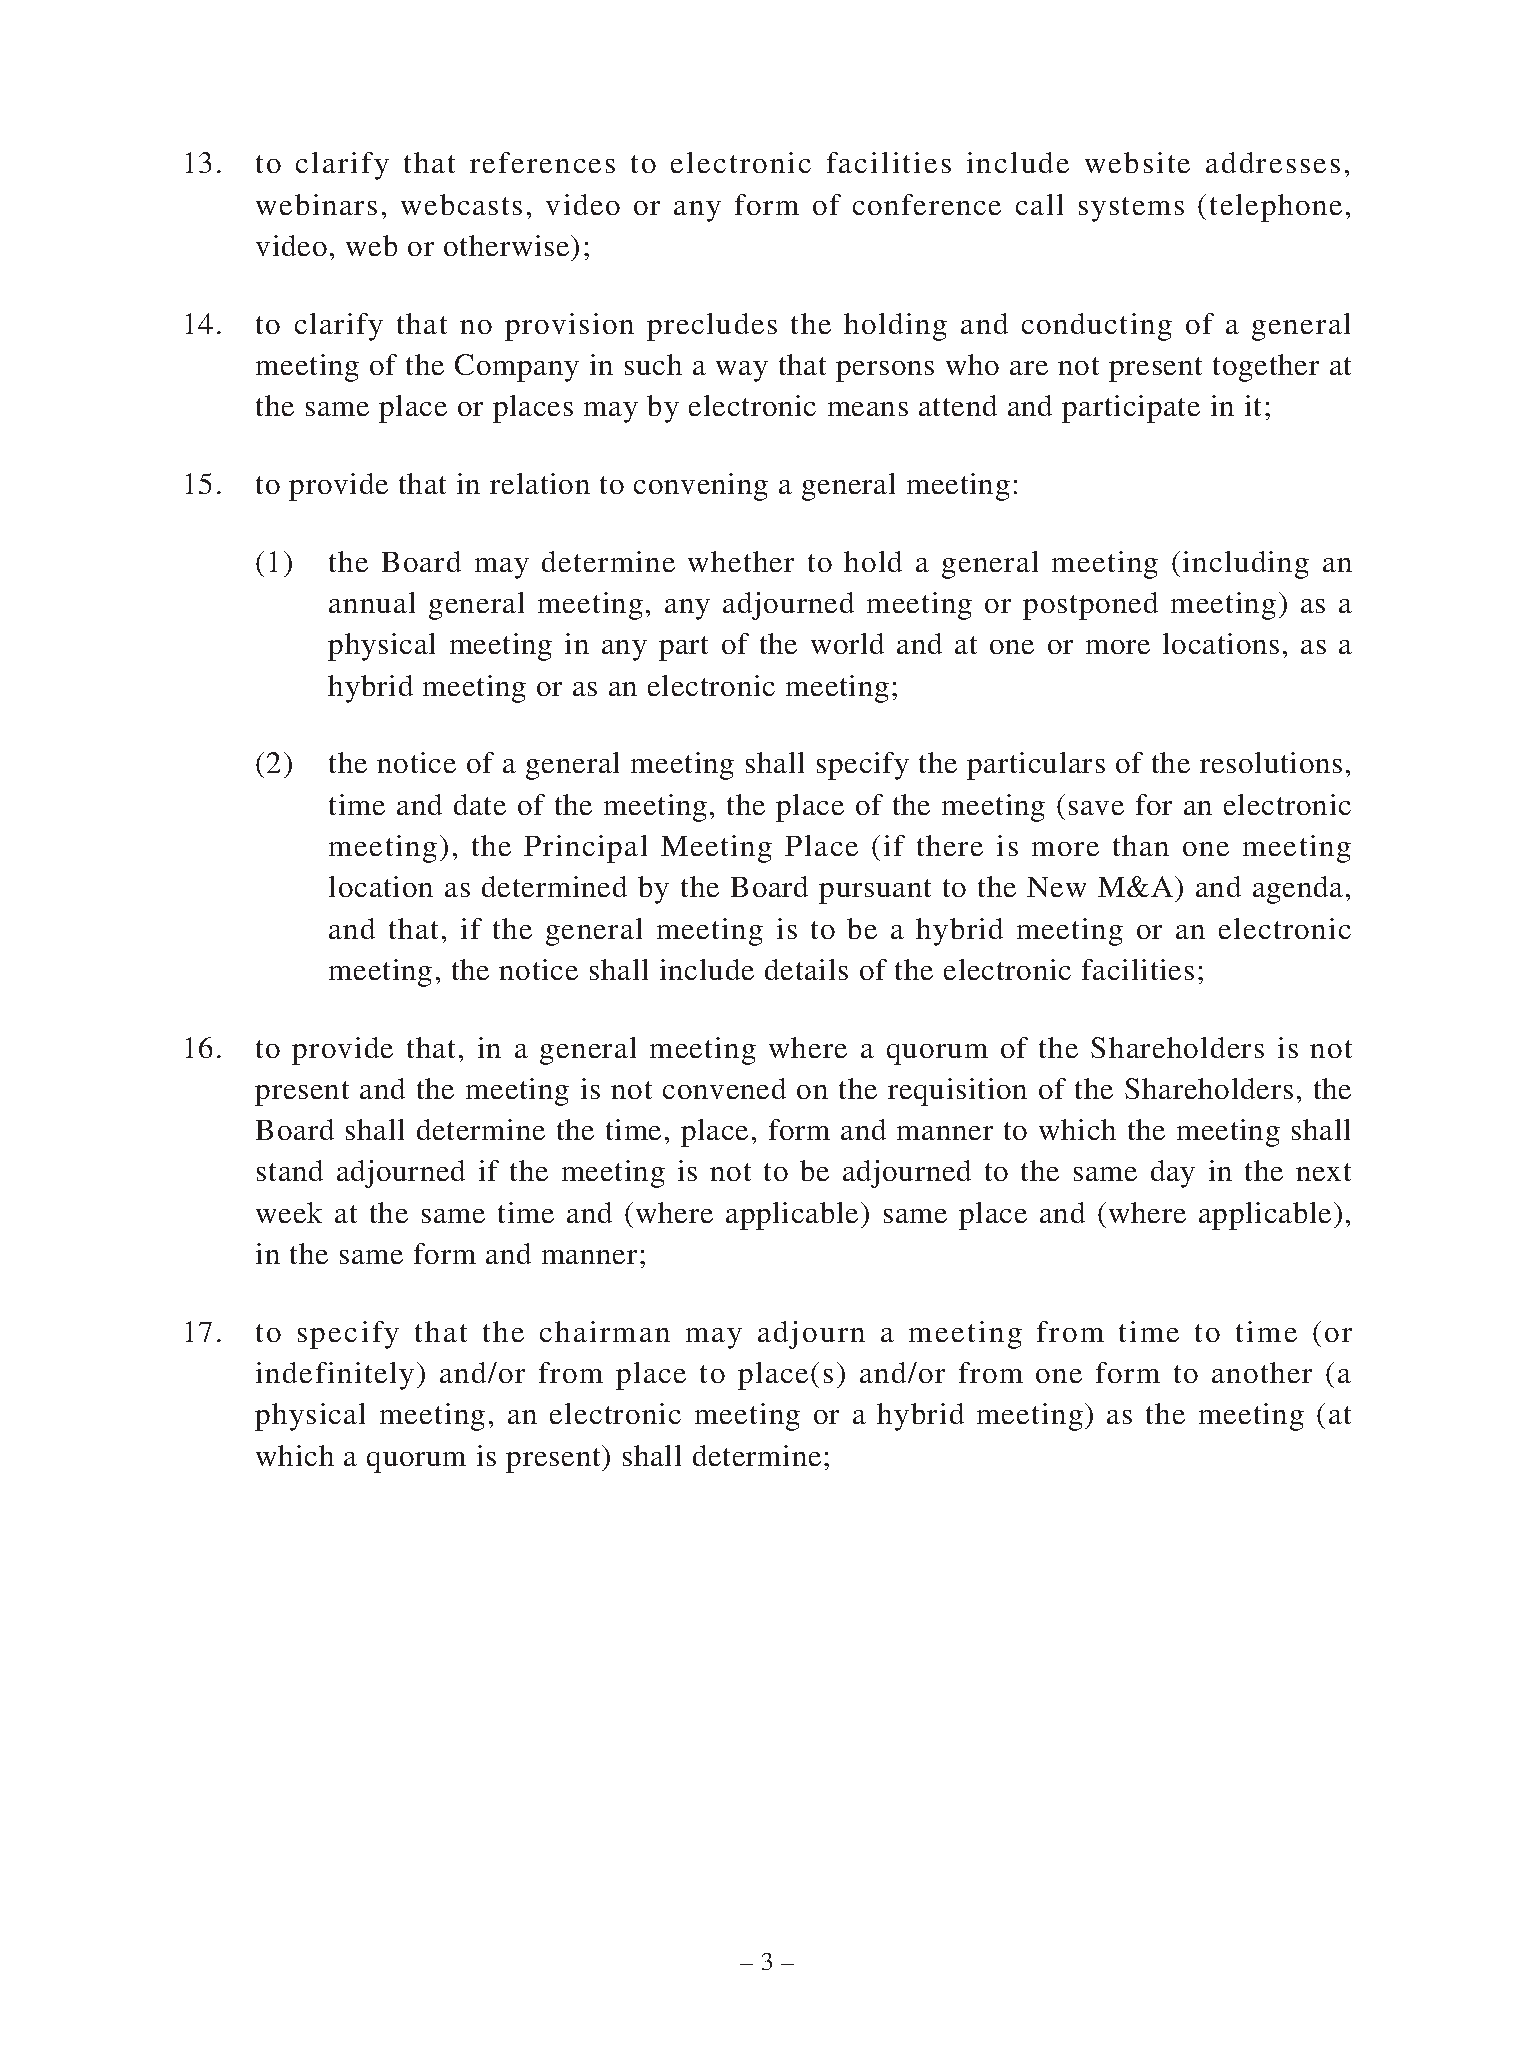  Describe the element at coordinates (741, 561) in the screenshot. I see `whether` at that location.
